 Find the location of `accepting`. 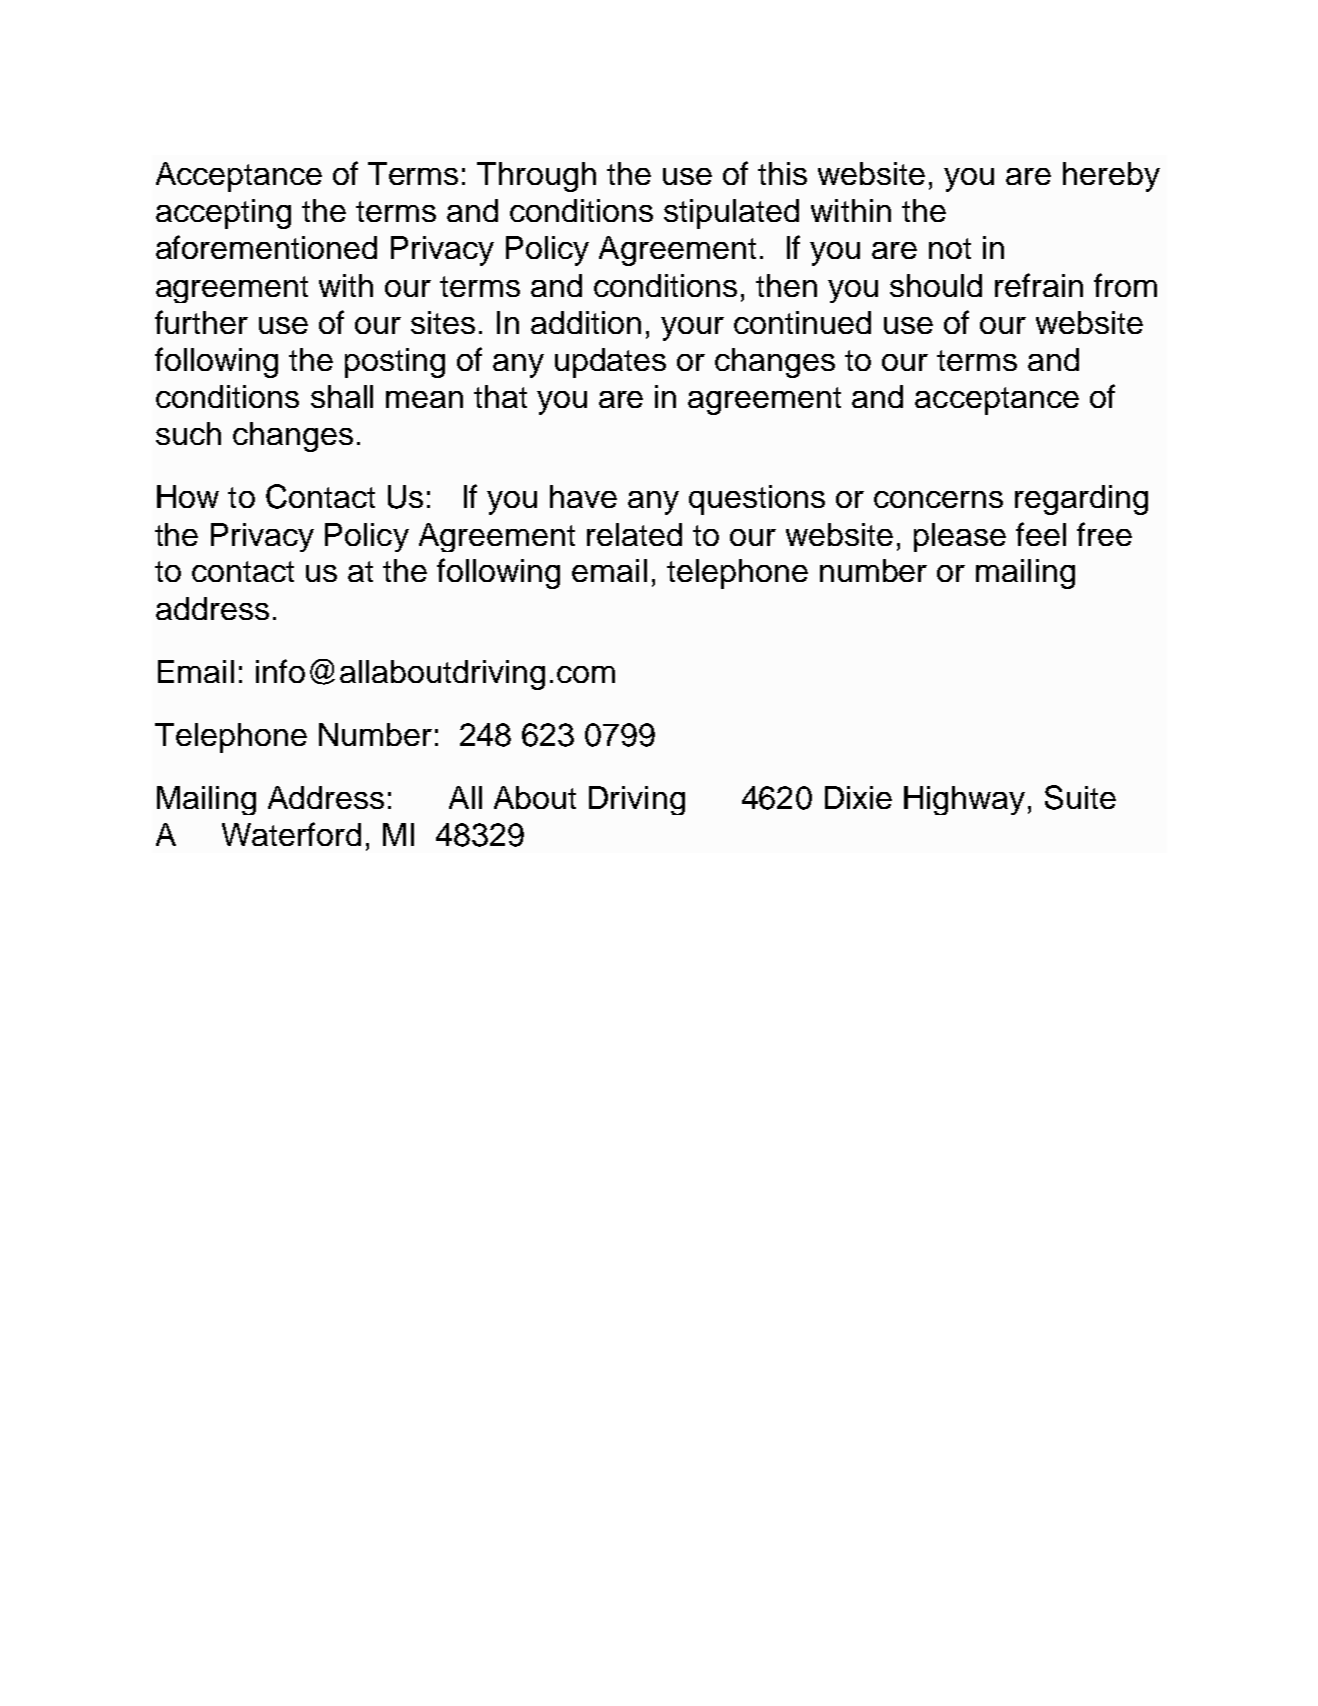

accepting is located at coordinates (223, 214).
